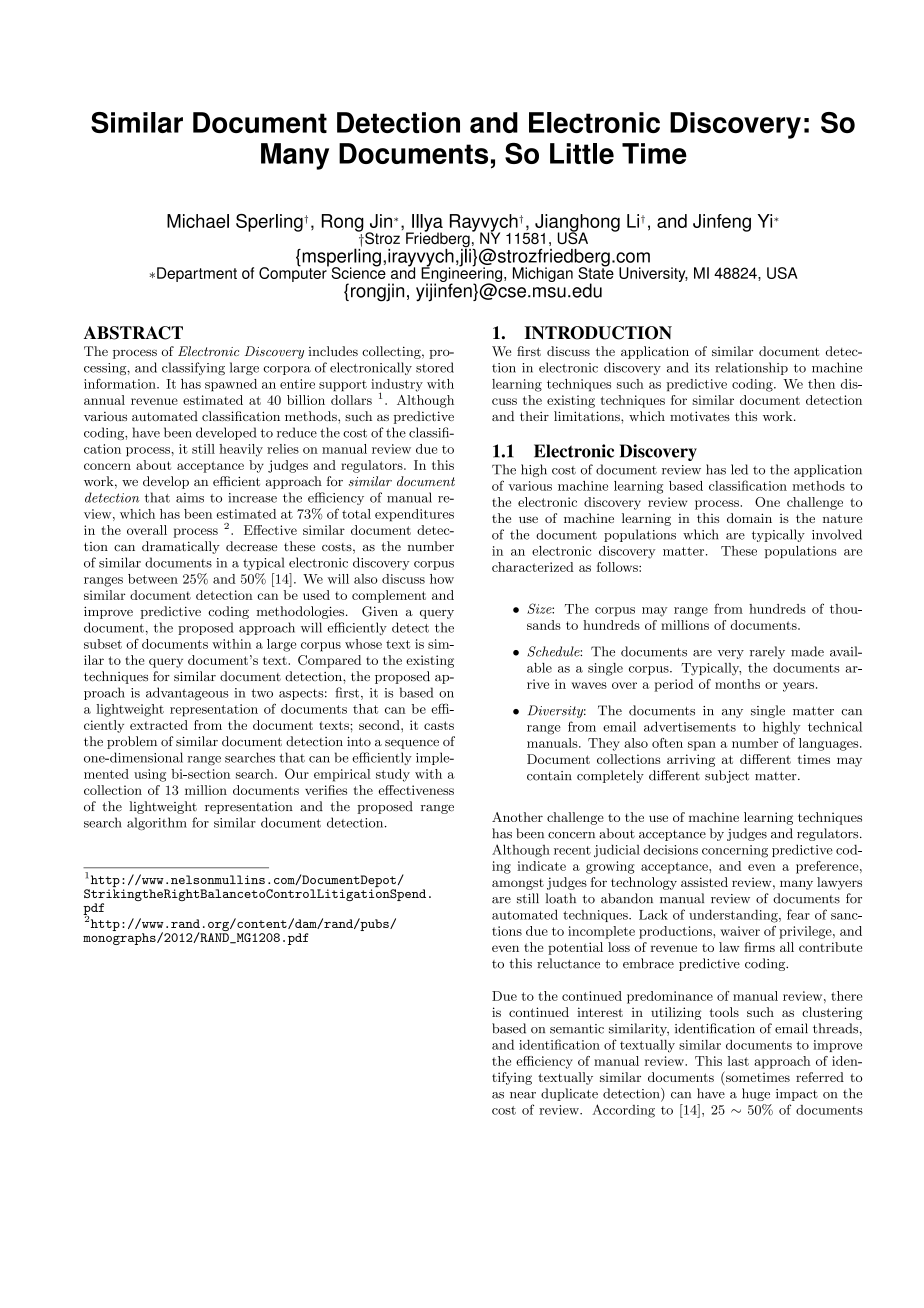 The width and height of the screenshot is (924, 1308). I want to click on aims, so click(190, 498).
